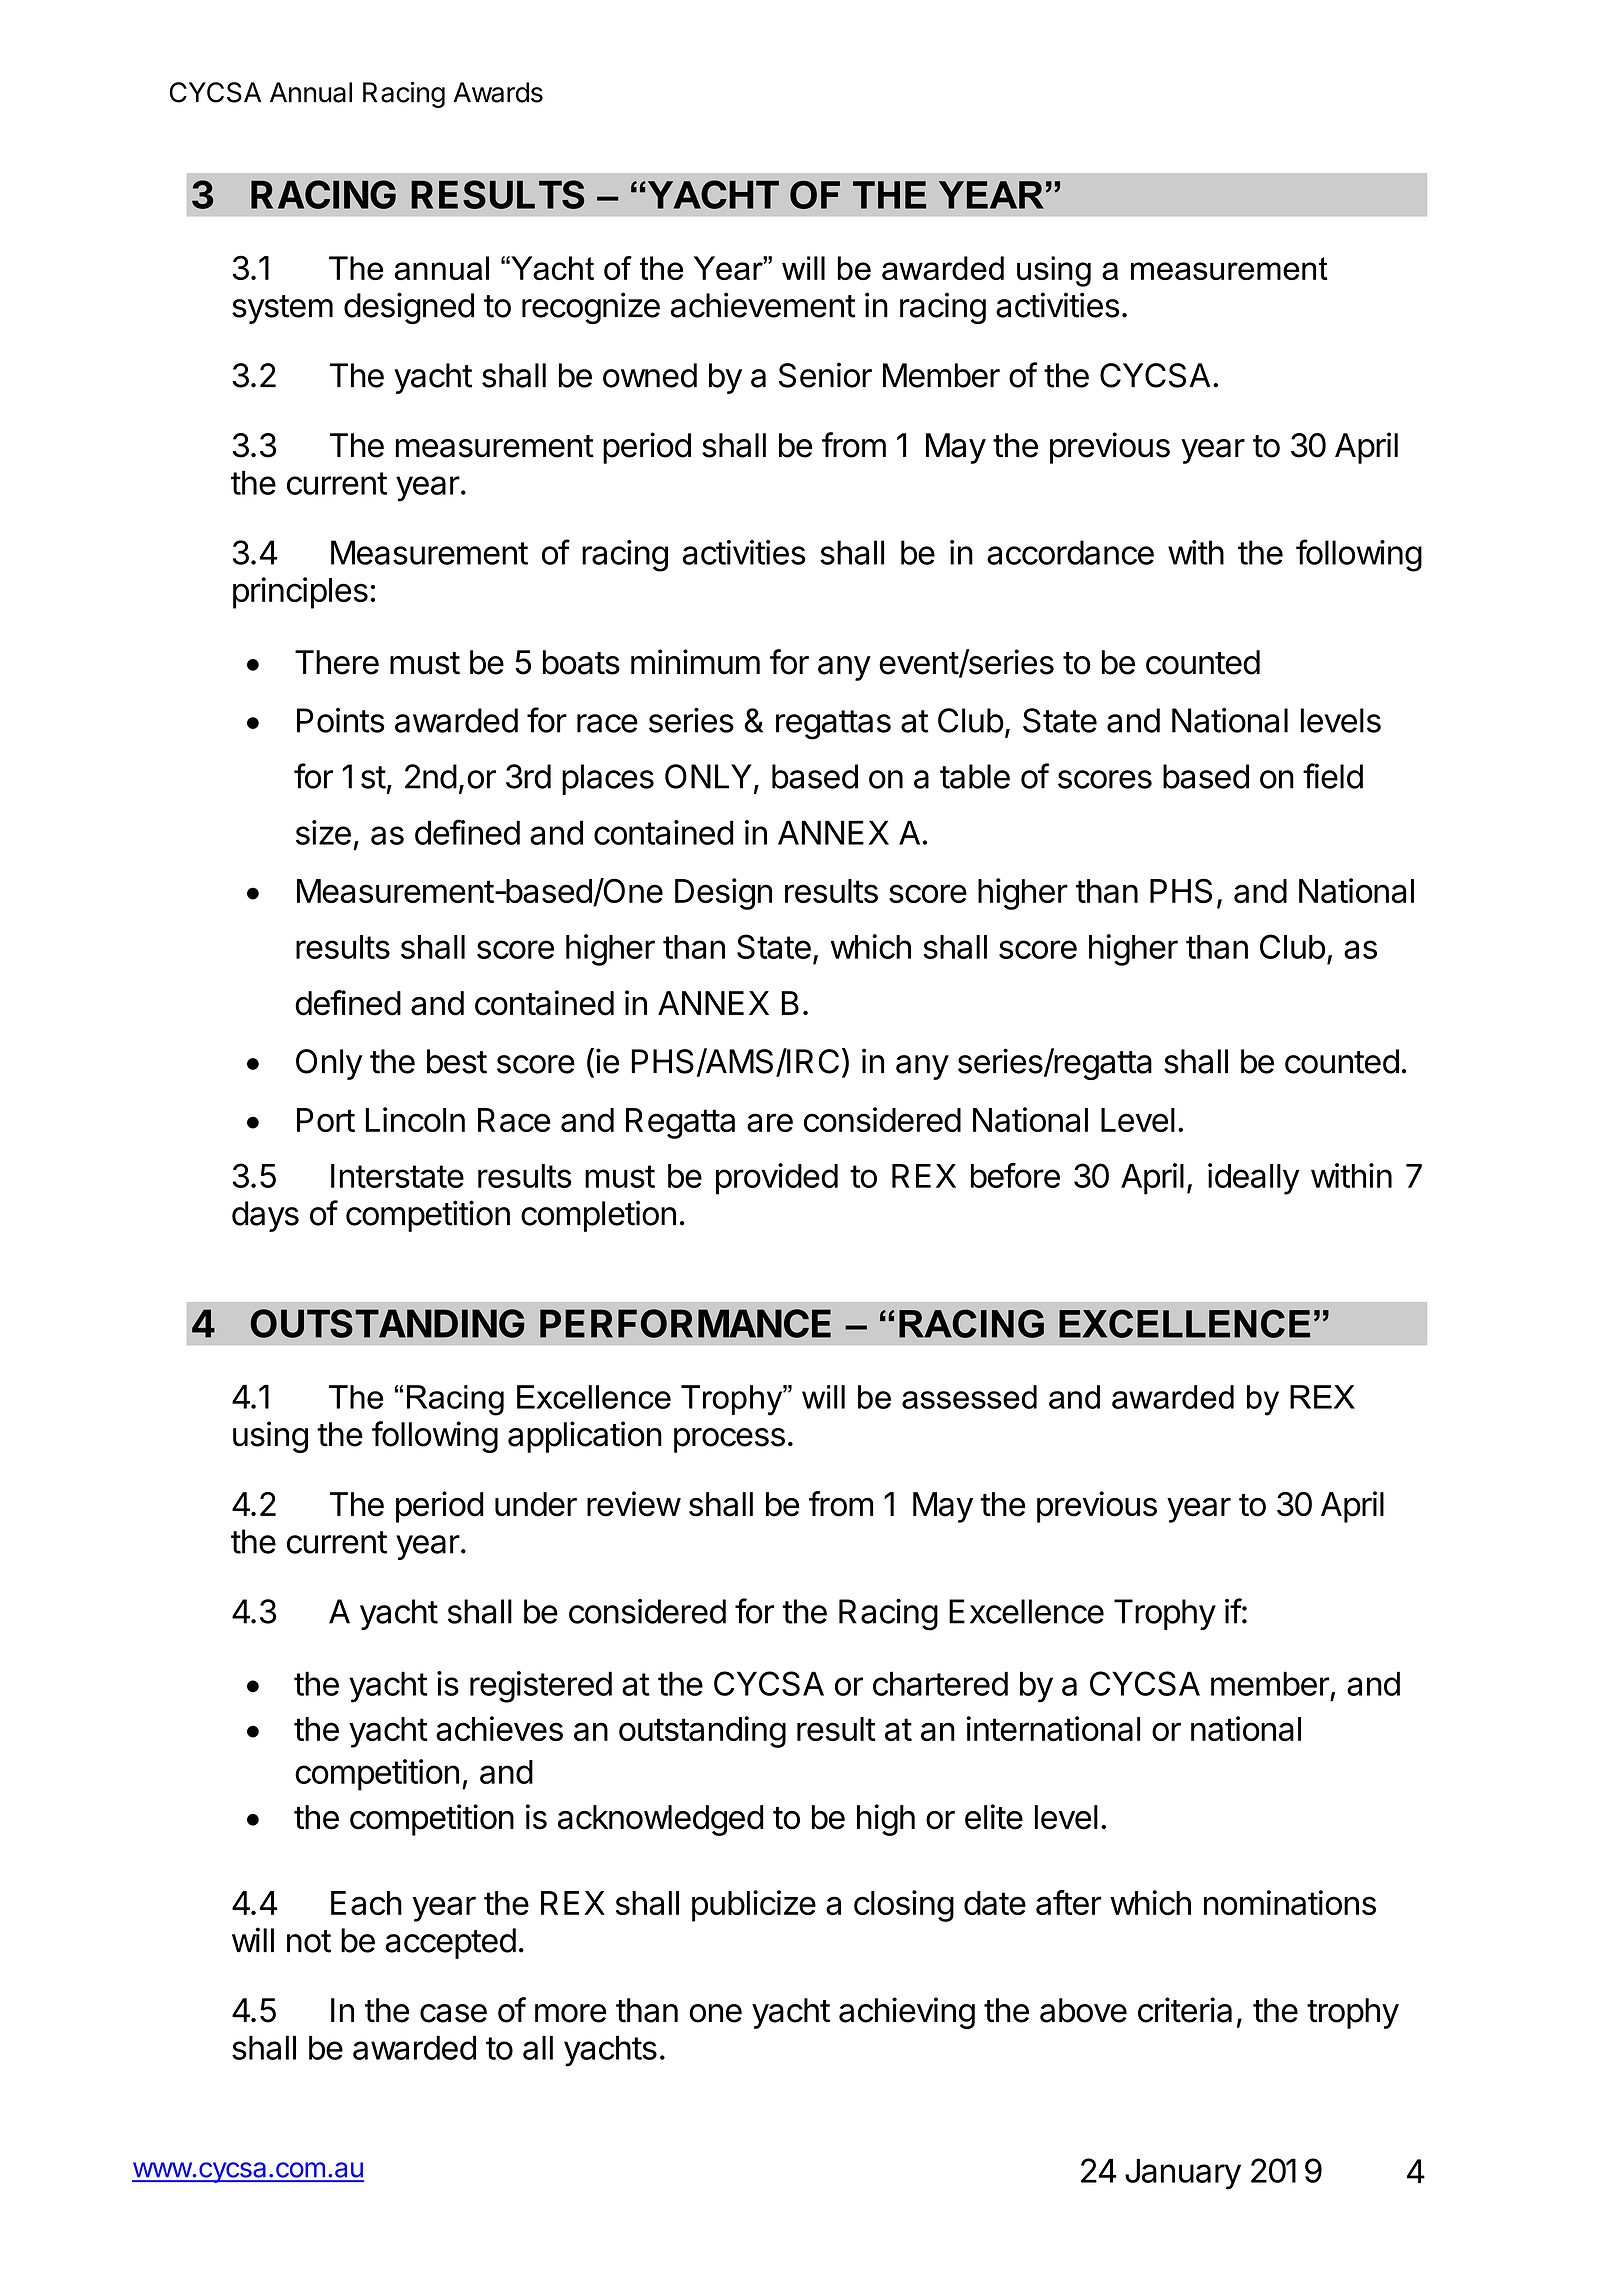  What do you see at coordinates (763, 305) in the screenshot?
I see `achievement` at bounding box center [763, 305].
